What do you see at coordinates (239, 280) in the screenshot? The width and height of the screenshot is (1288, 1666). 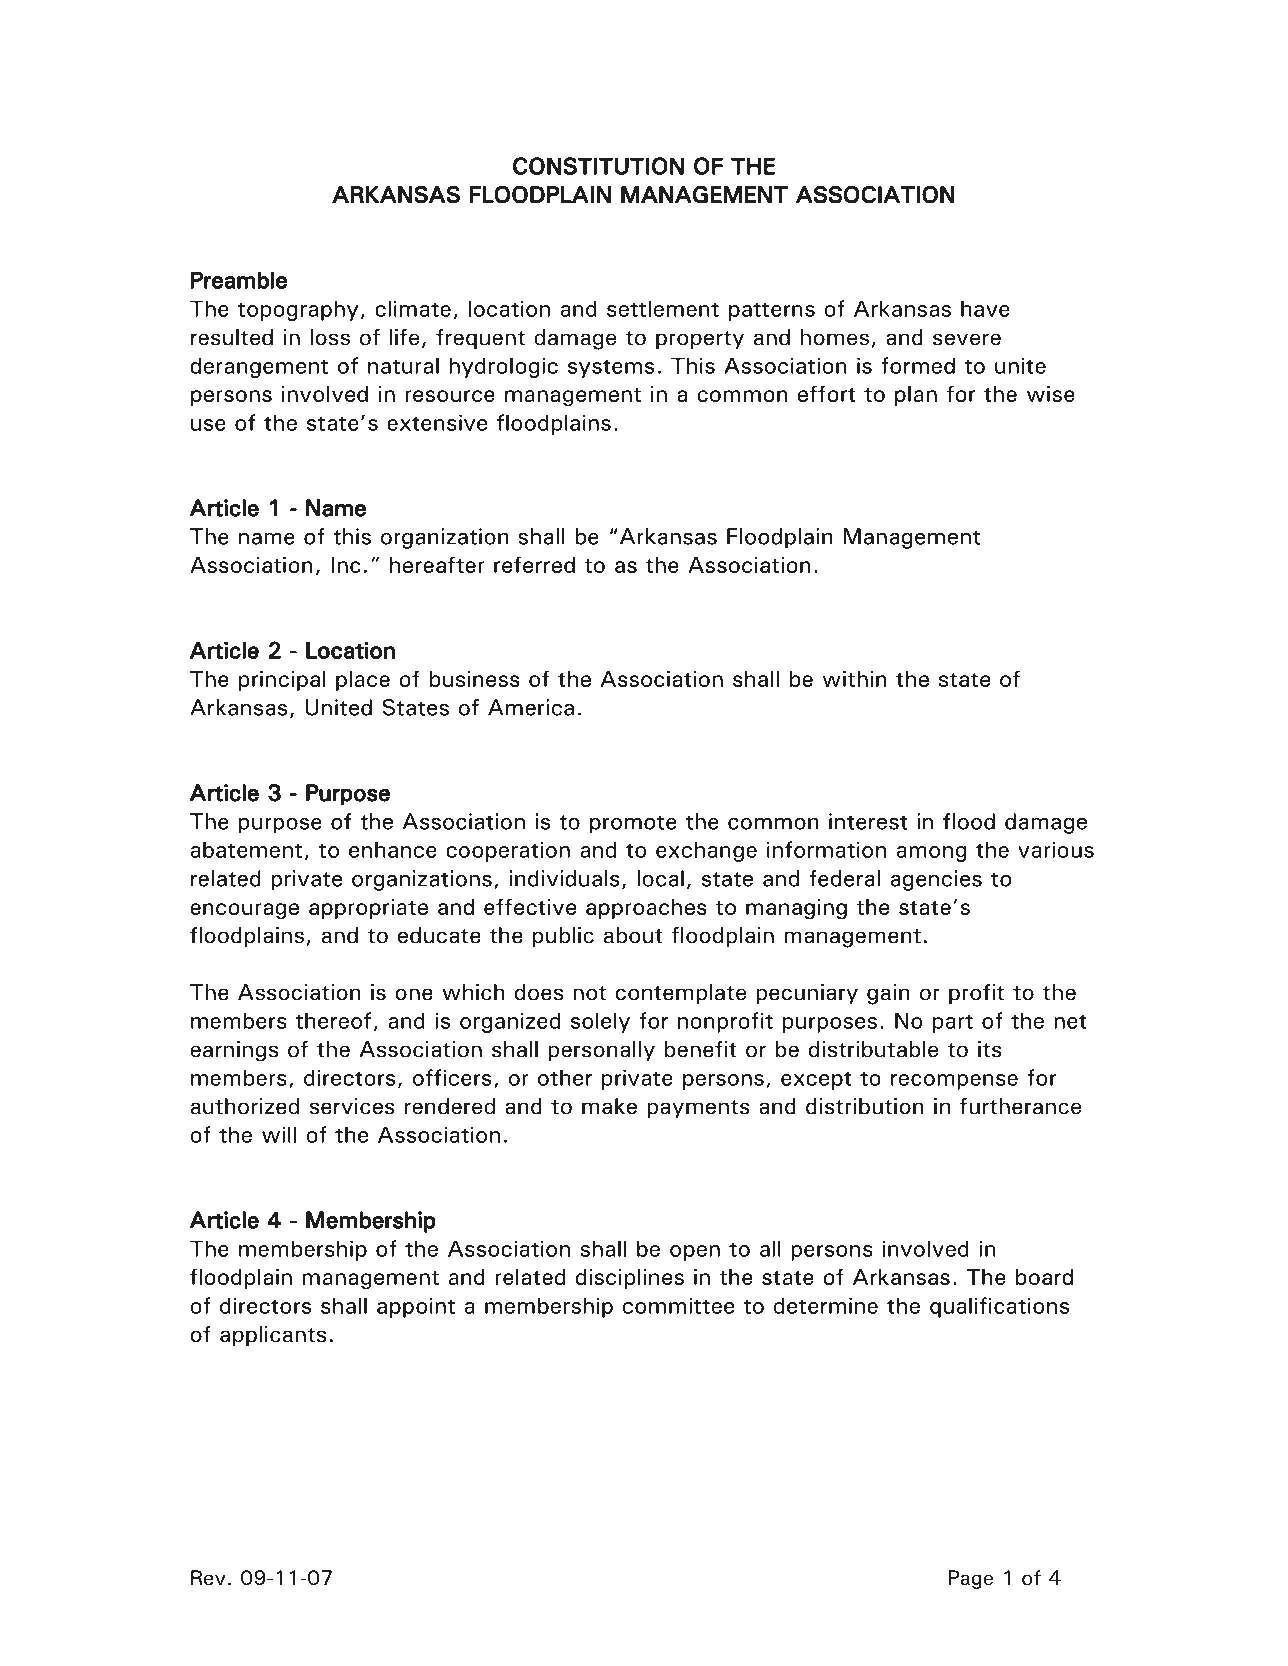 I see `Preamble` at bounding box center [239, 280].
